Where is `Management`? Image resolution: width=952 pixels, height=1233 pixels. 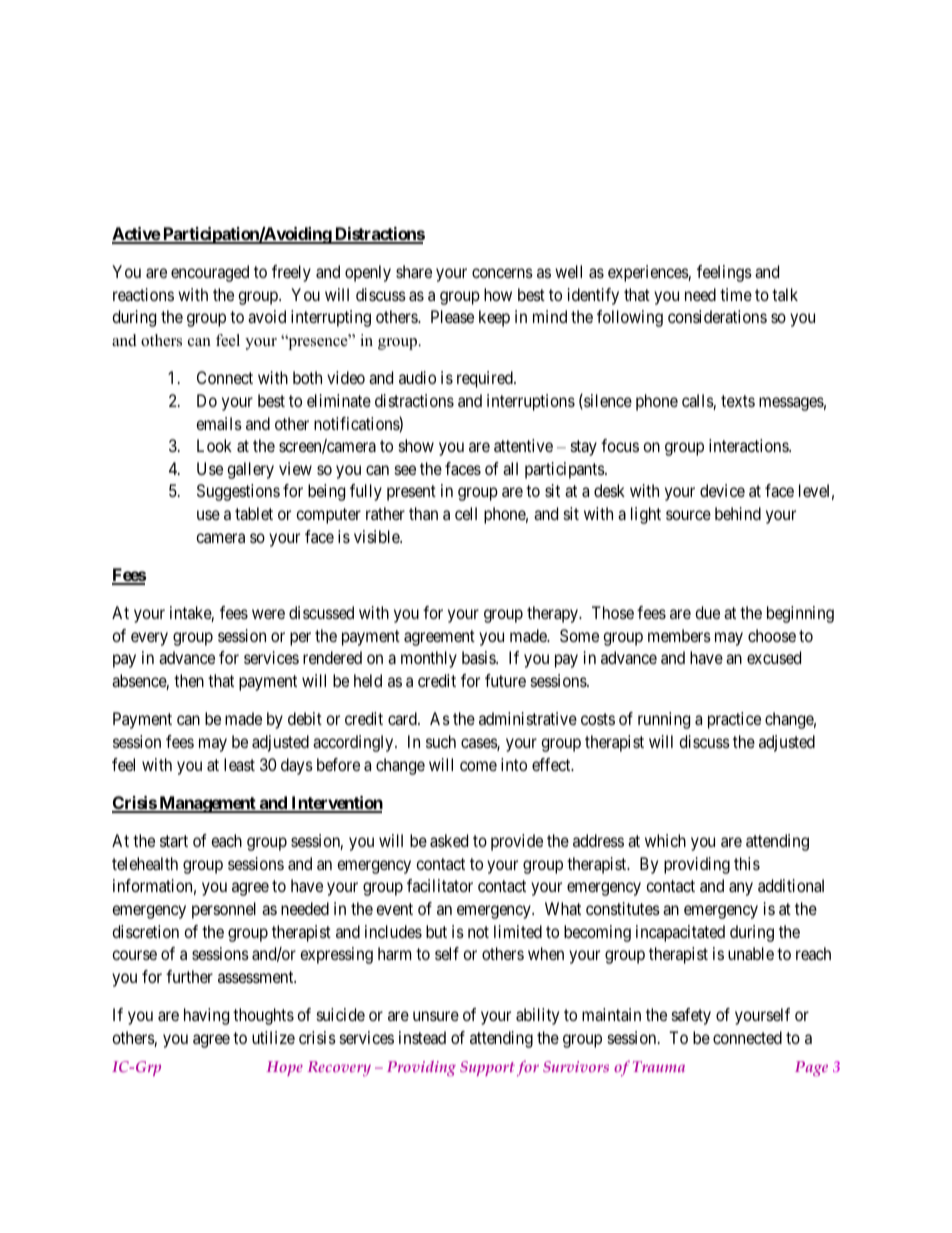 Management is located at coordinates (207, 804).
